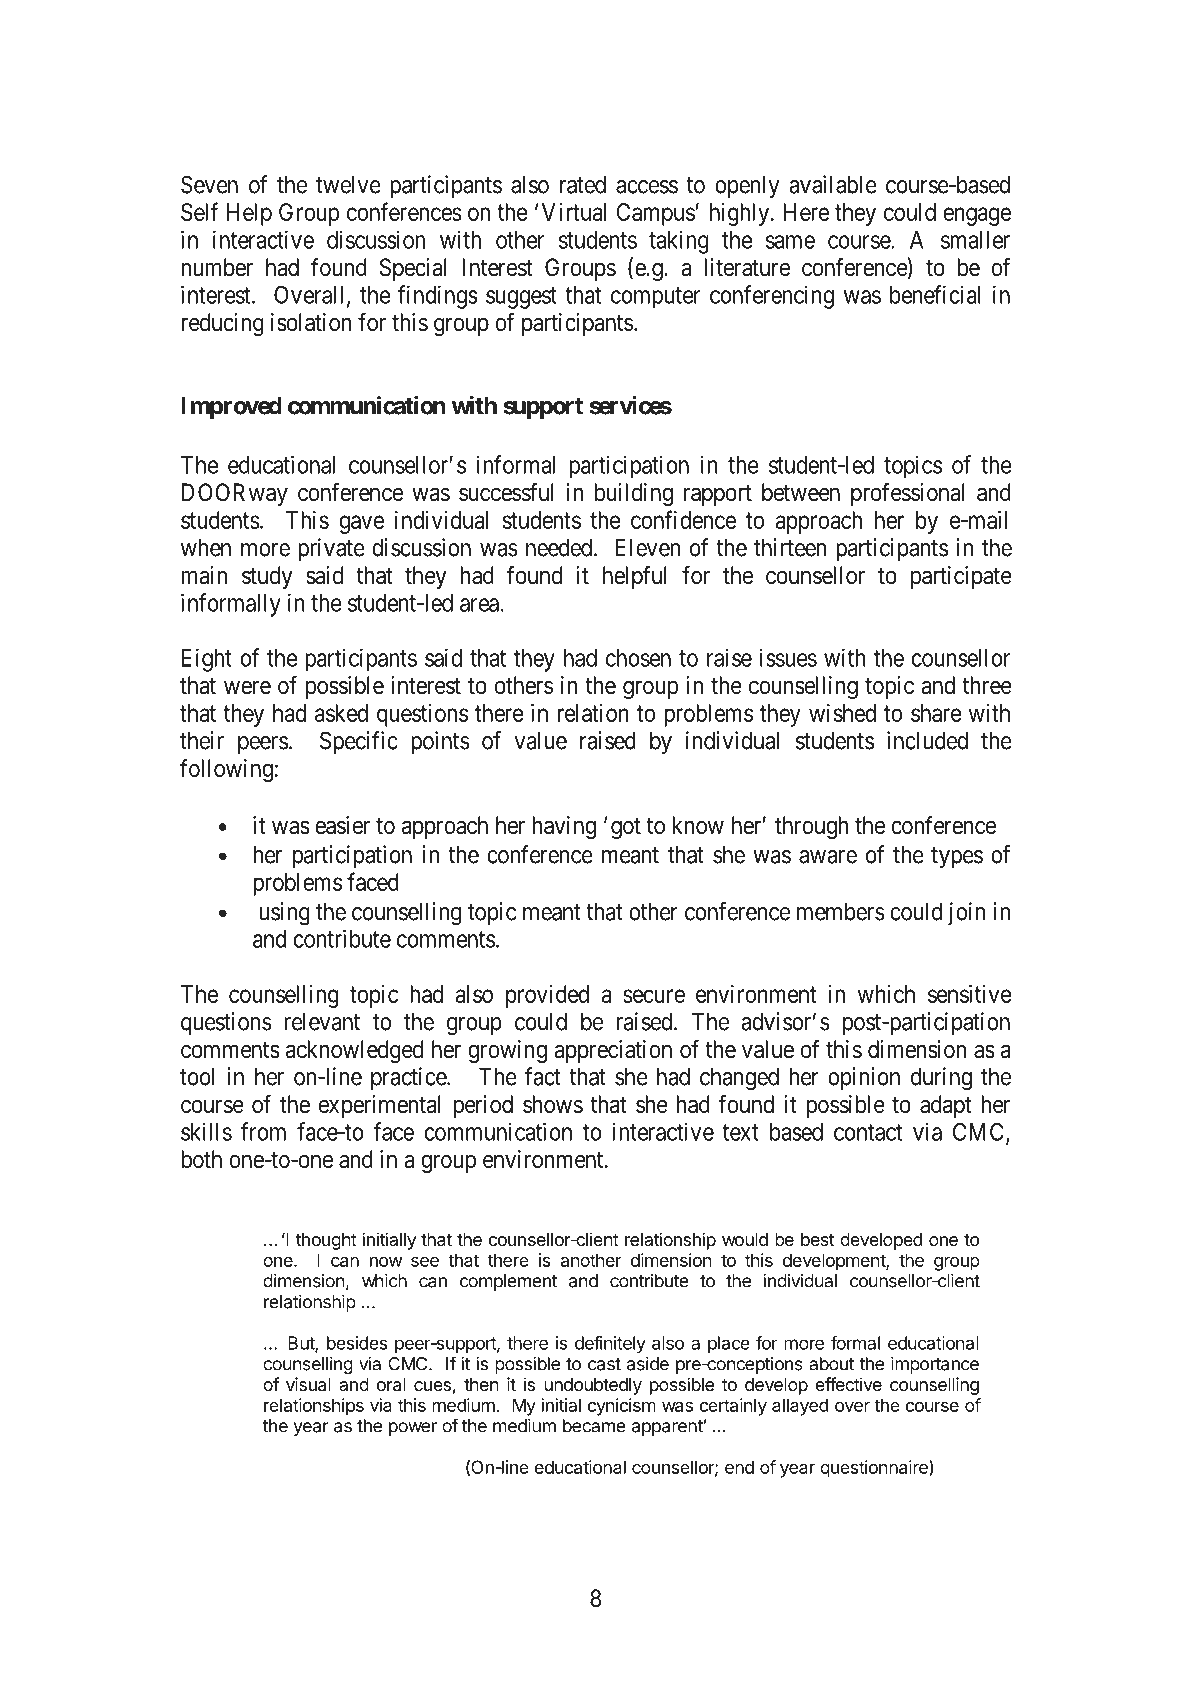 This screenshot has height=1684, width=1190. I want to click on professional, so click(907, 494).
